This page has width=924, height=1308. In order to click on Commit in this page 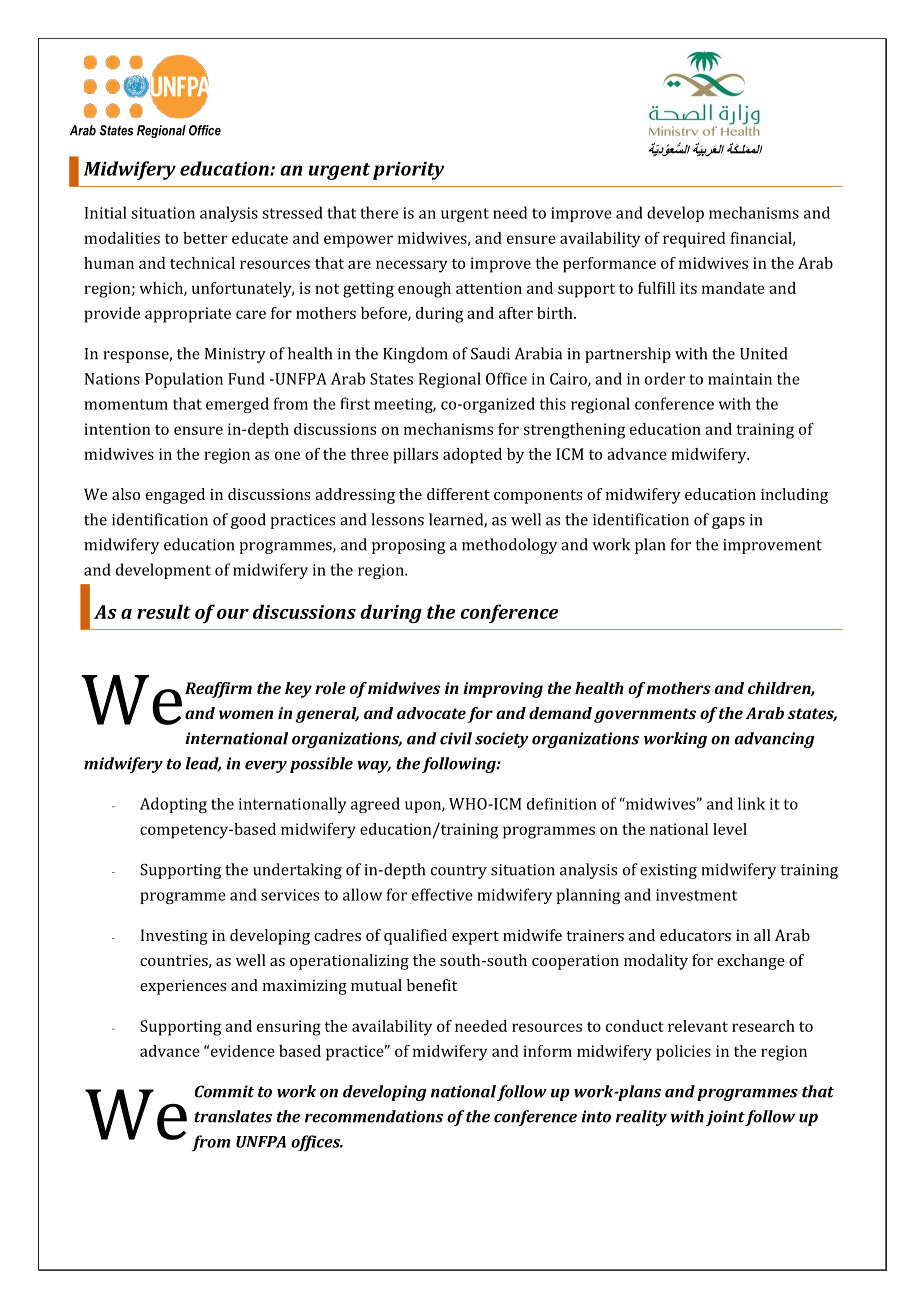, I will do `click(224, 1091)`.
